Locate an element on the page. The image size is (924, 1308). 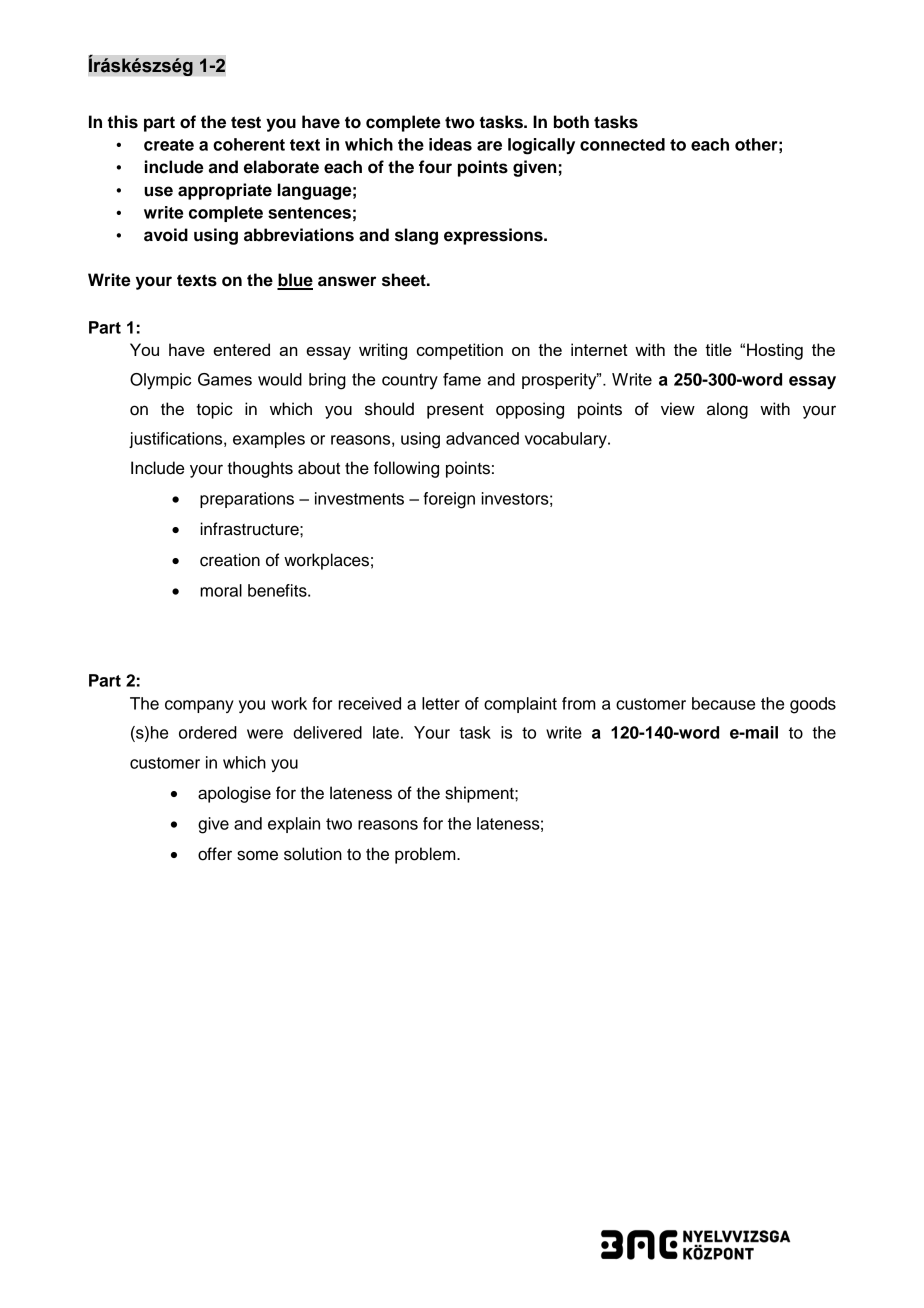
company is located at coordinates (199, 706).
